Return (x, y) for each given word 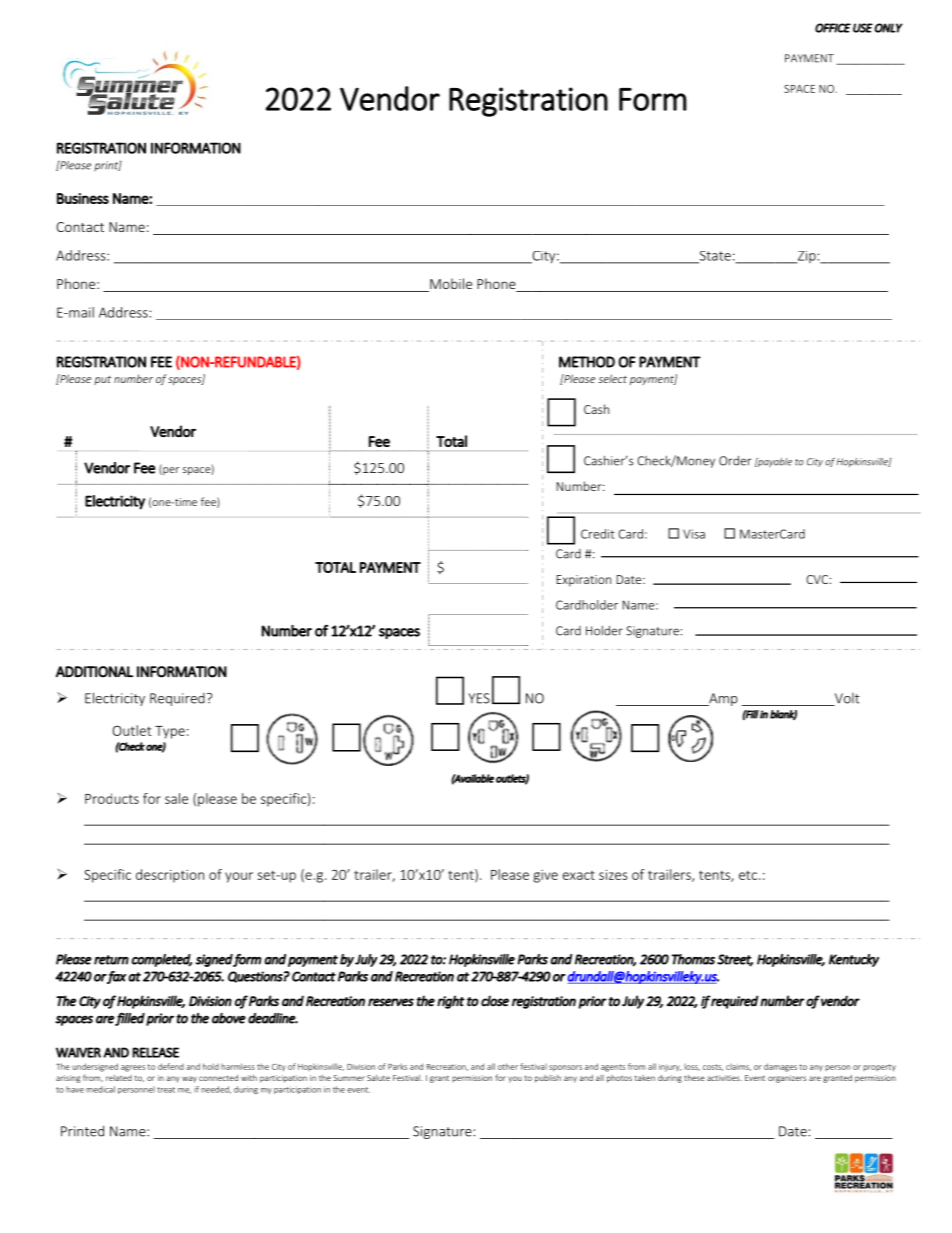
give (545, 876)
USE (863, 28)
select (612, 378)
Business (83, 198)
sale (176, 798)
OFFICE (833, 28)
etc (749, 875)
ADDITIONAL (94, 672)
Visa (694, 534)
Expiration (583, 581)
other (508, 1066)
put (102, 380)
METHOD (587, 362)
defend (171, 1066)
